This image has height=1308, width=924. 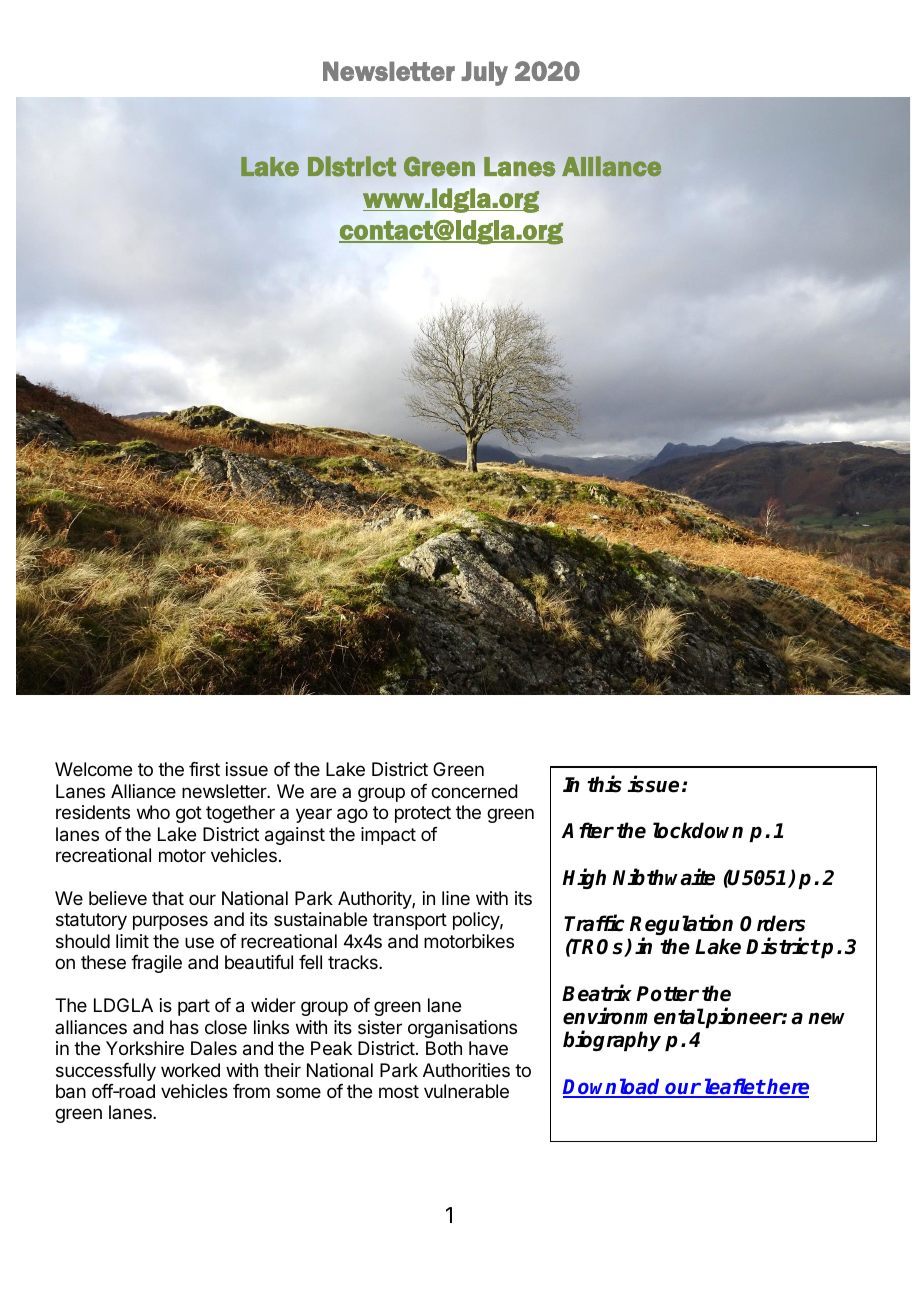 I want to click on protect, so click(x=423, y=814).
